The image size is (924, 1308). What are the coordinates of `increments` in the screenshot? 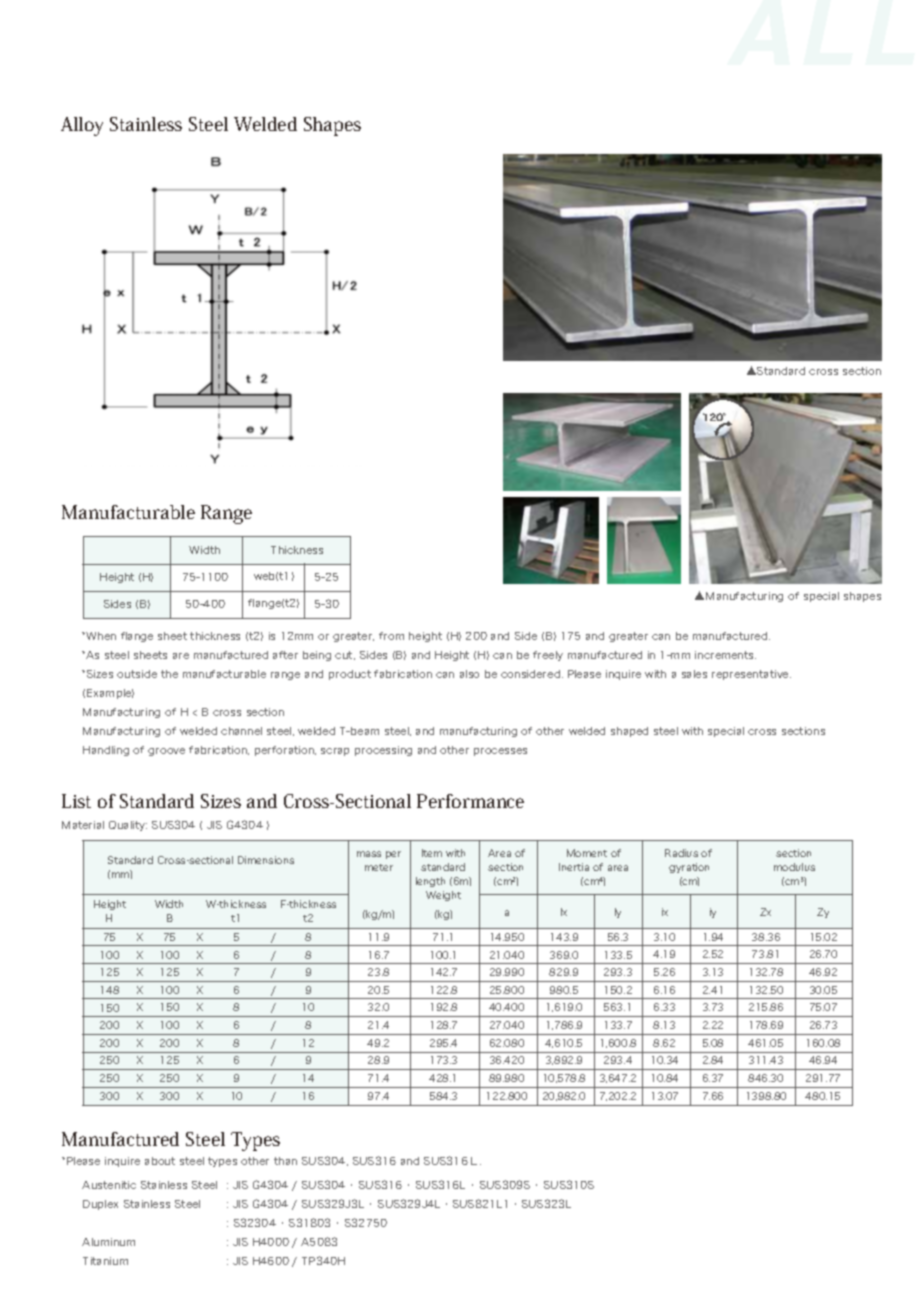 It's located at (725, 655).
